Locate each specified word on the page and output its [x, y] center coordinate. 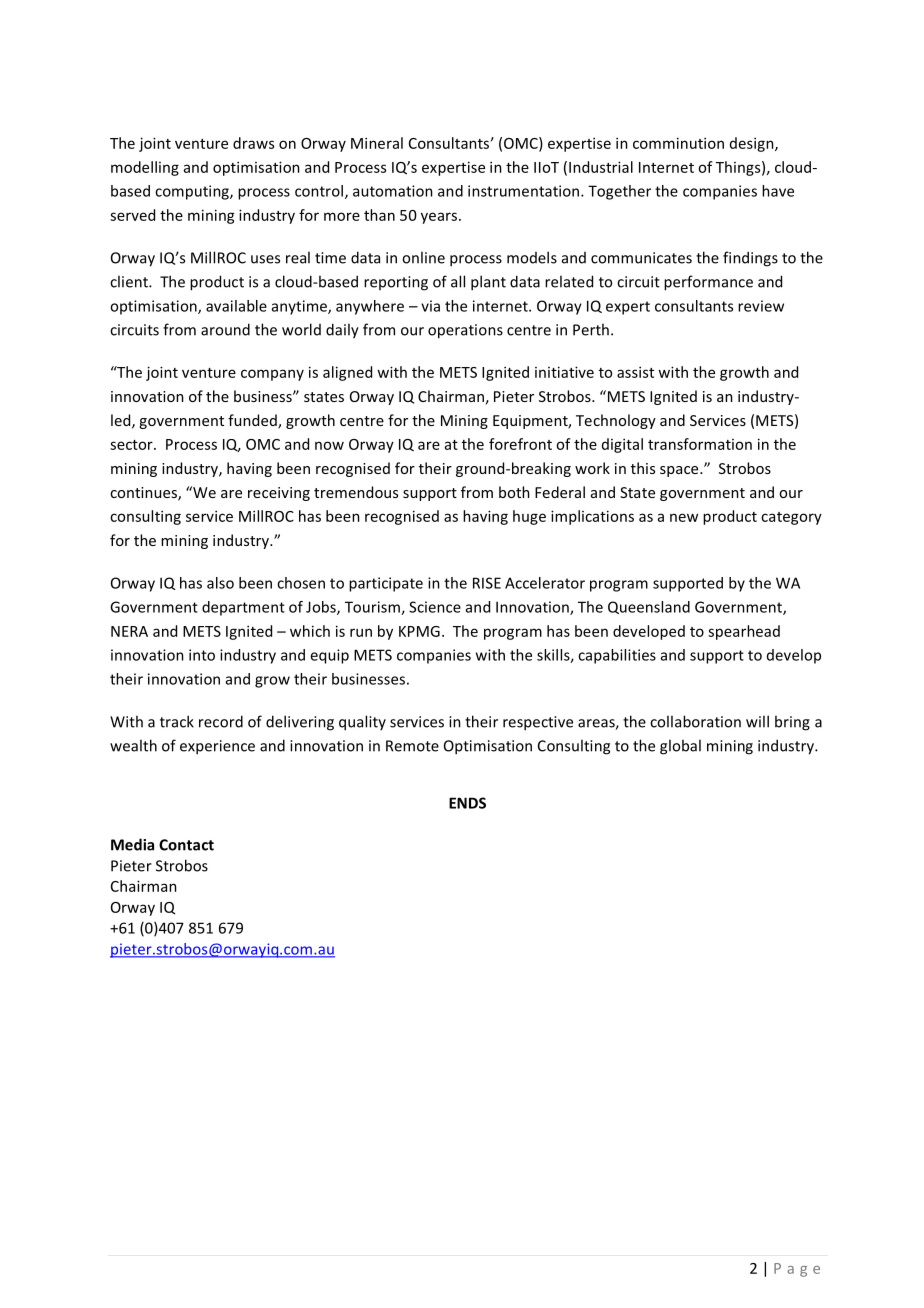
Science [435, 607]
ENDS [467, 803]
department [243, 608]
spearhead [744, 632]
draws [253, 143]
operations [465, 331]
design [753, 144]
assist [635, 372]
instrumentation [523, 191]
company [272, 375]
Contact [186, 845]
